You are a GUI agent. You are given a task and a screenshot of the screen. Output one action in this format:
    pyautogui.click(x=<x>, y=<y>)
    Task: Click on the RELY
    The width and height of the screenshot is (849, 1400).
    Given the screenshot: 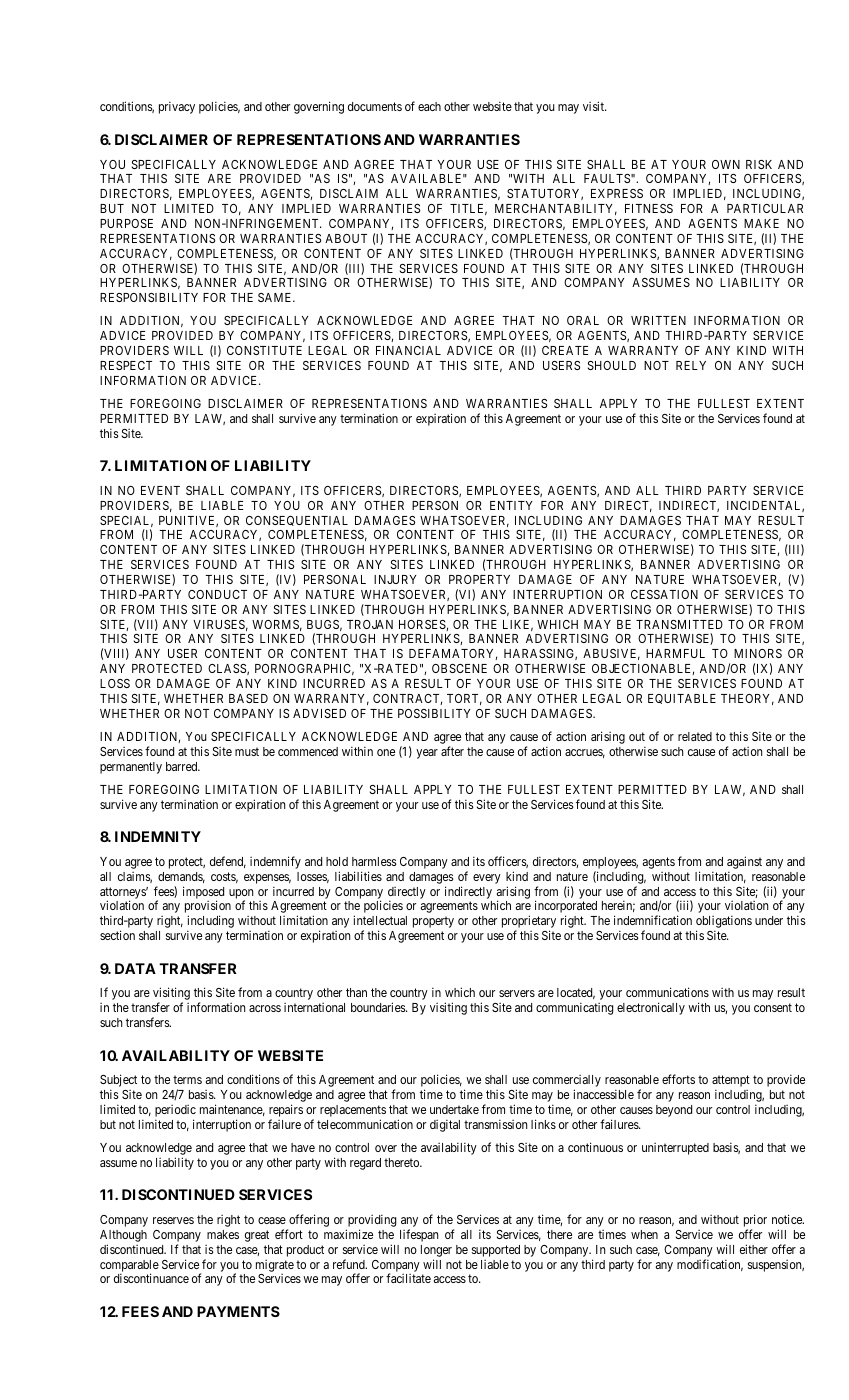 What is the action you would take?
    pyautogui.click(x=691, y=365)
